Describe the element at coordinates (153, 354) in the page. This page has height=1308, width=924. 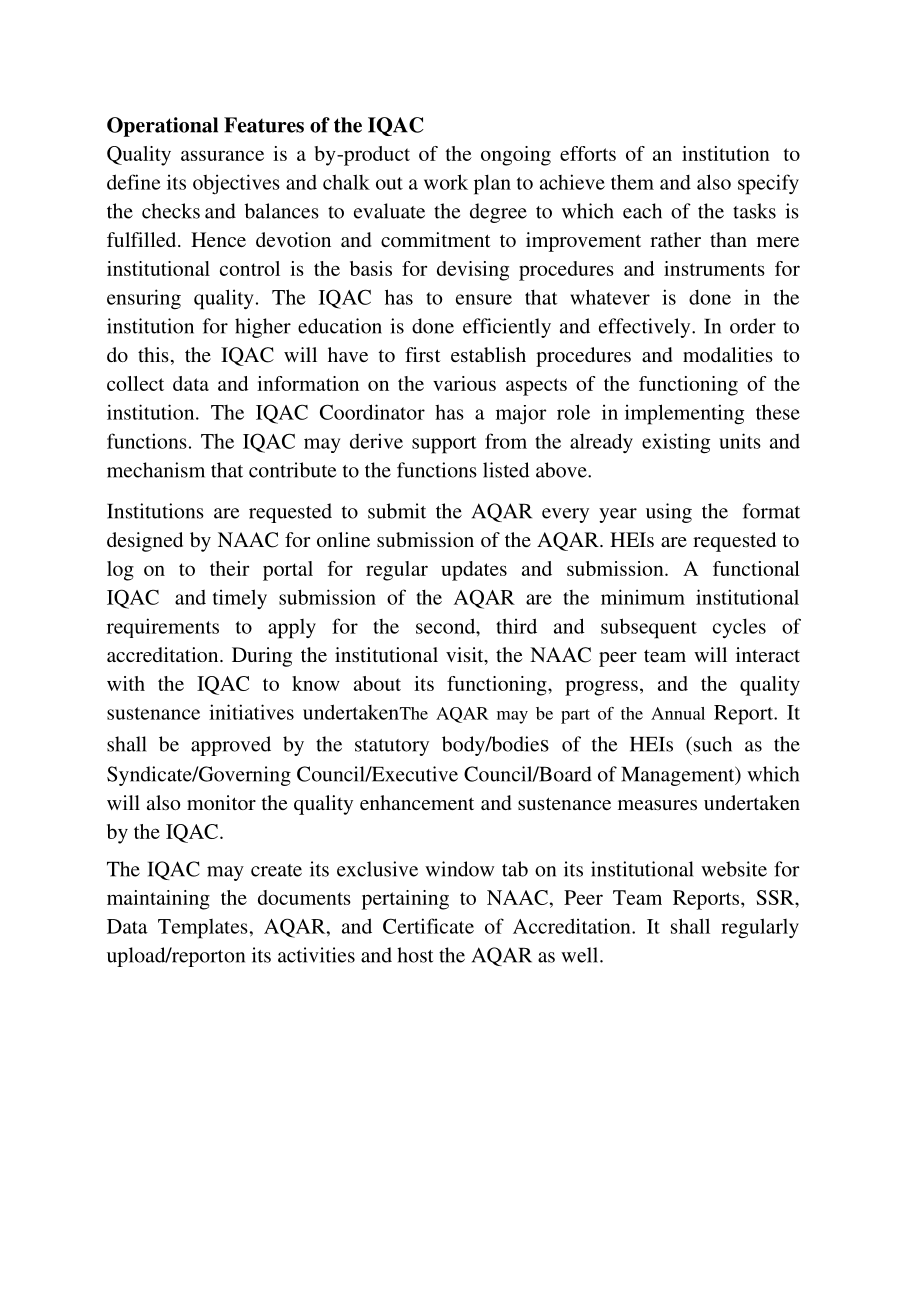
I see `this` at that location.
